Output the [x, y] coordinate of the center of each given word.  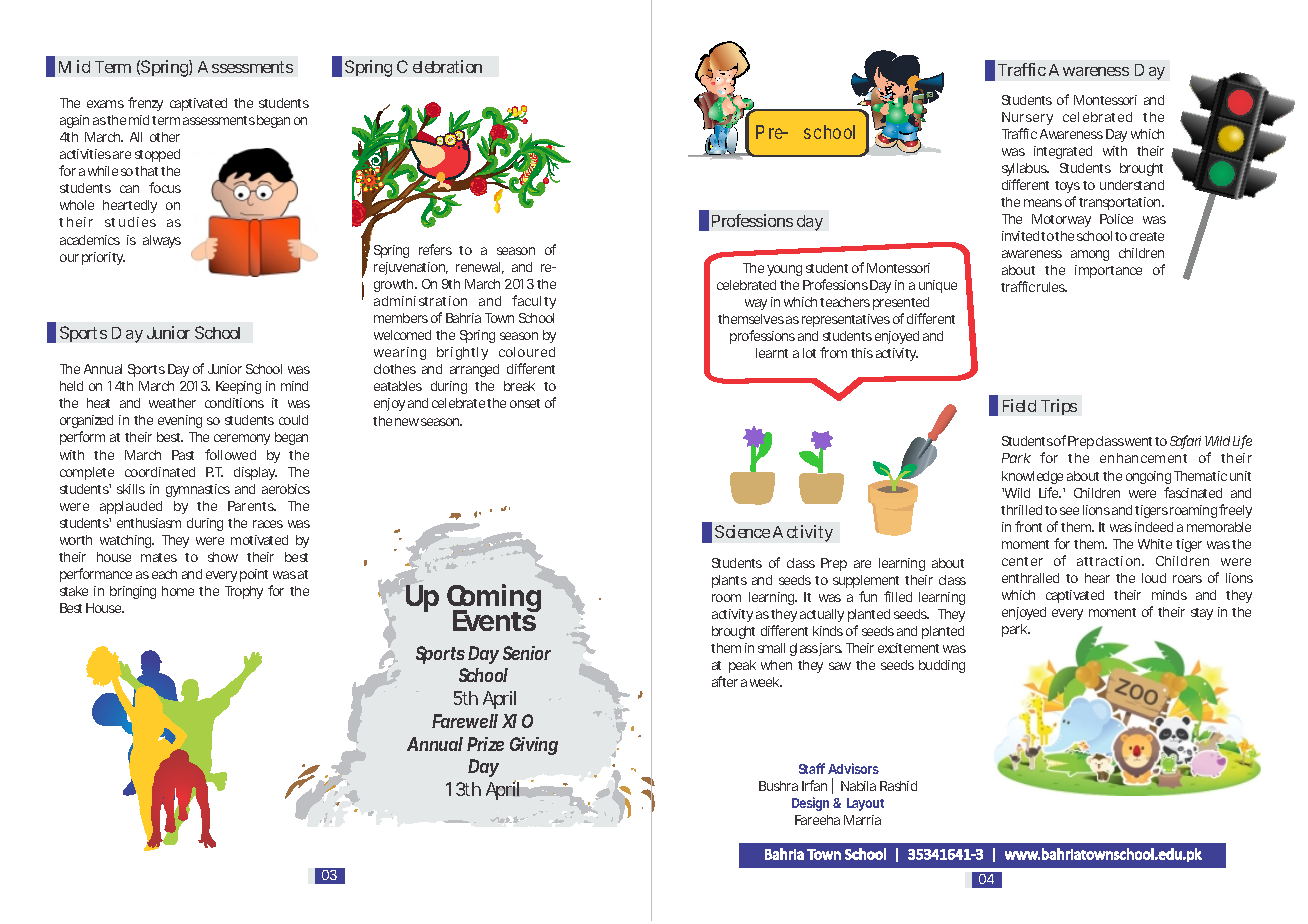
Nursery [1027, 118]
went [1140, 441]
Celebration [439, 66]
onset [525, 403]
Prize [485, 744]
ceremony [242, 439]
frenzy [145, 104]
